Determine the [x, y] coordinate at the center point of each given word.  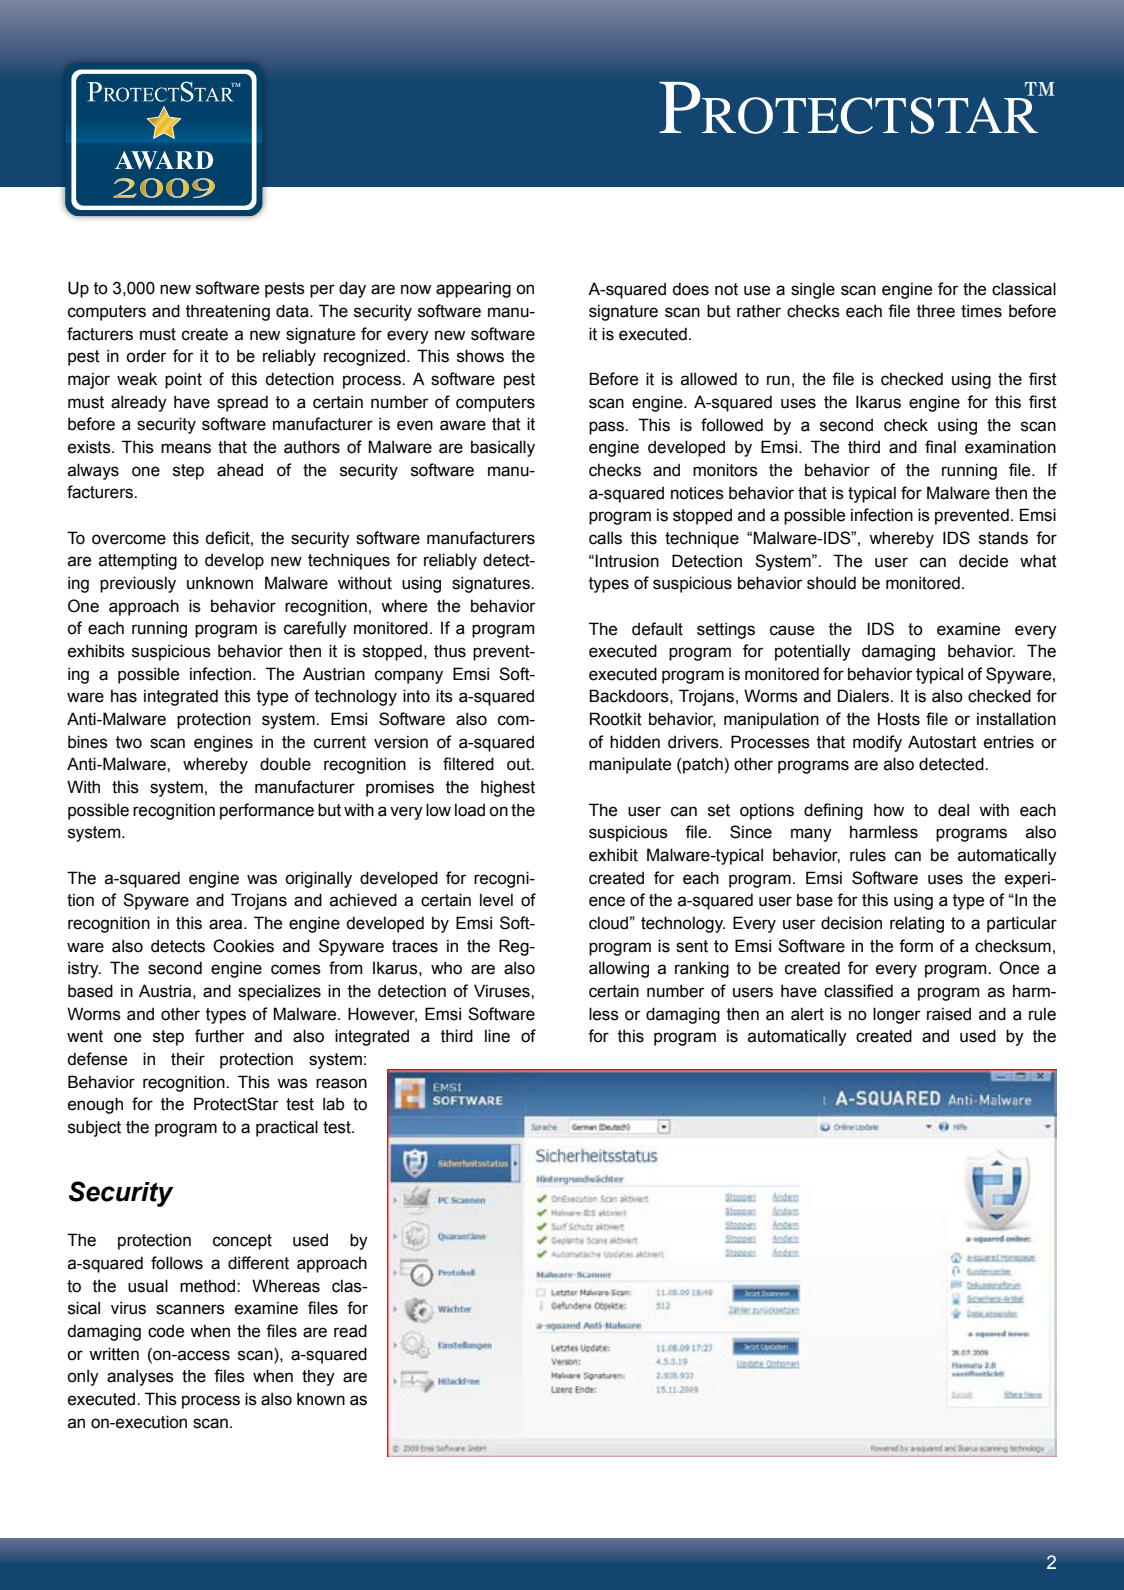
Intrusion [627, 561]
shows [480, 356]
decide [983, 561]
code [166, 1331]
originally [318, 879]
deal [953, 810]
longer [897, 1015]
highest [508, 788]
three [936, 311]
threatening [228, 312]
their [188, 1059]
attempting [138, 561]
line [497, 1036]
